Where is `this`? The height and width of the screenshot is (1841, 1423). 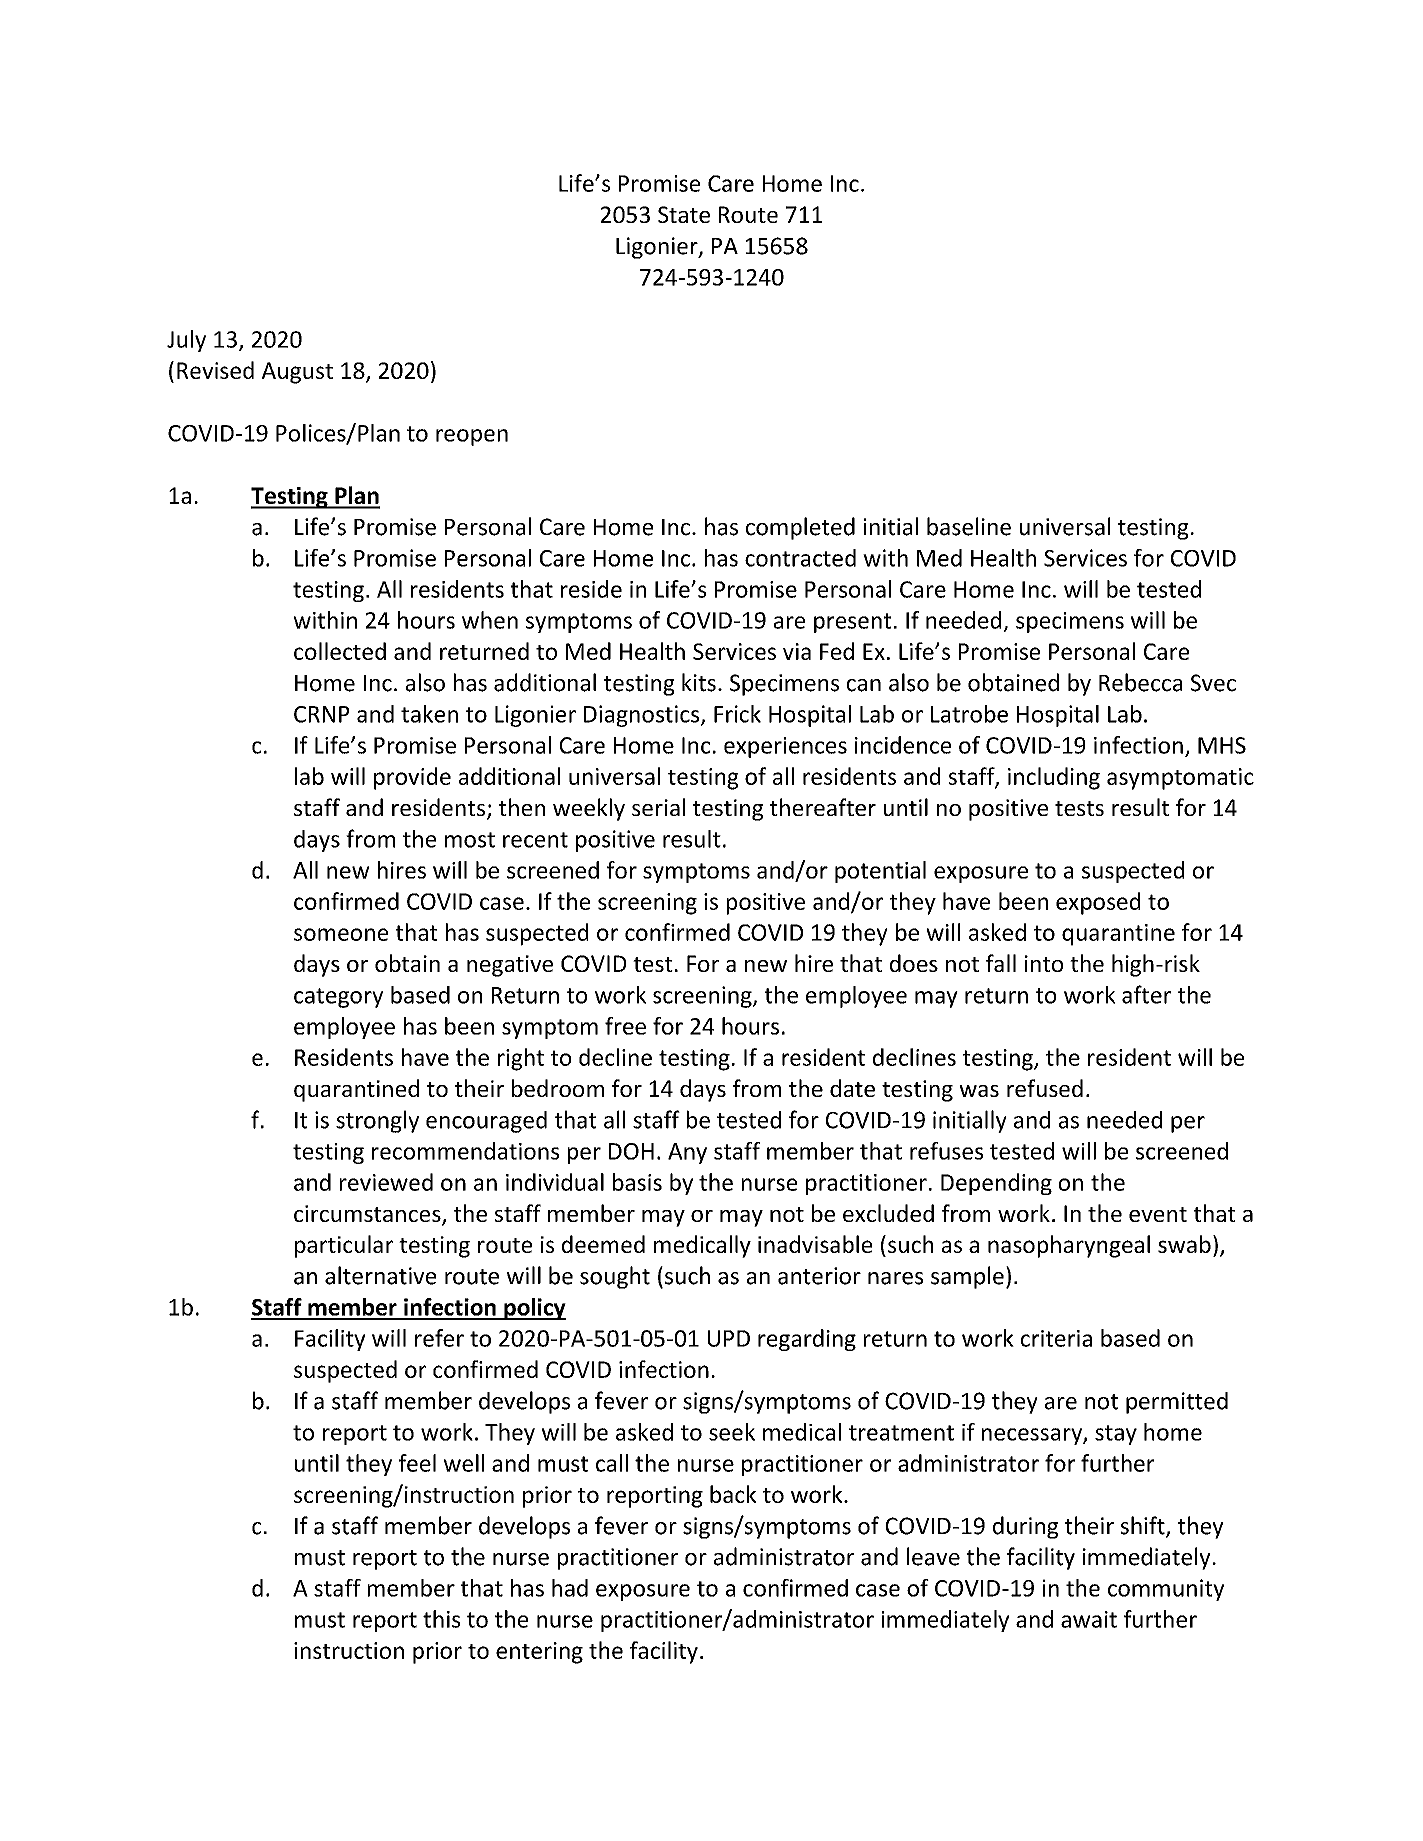 this is located at coordinates (441, 1619).
